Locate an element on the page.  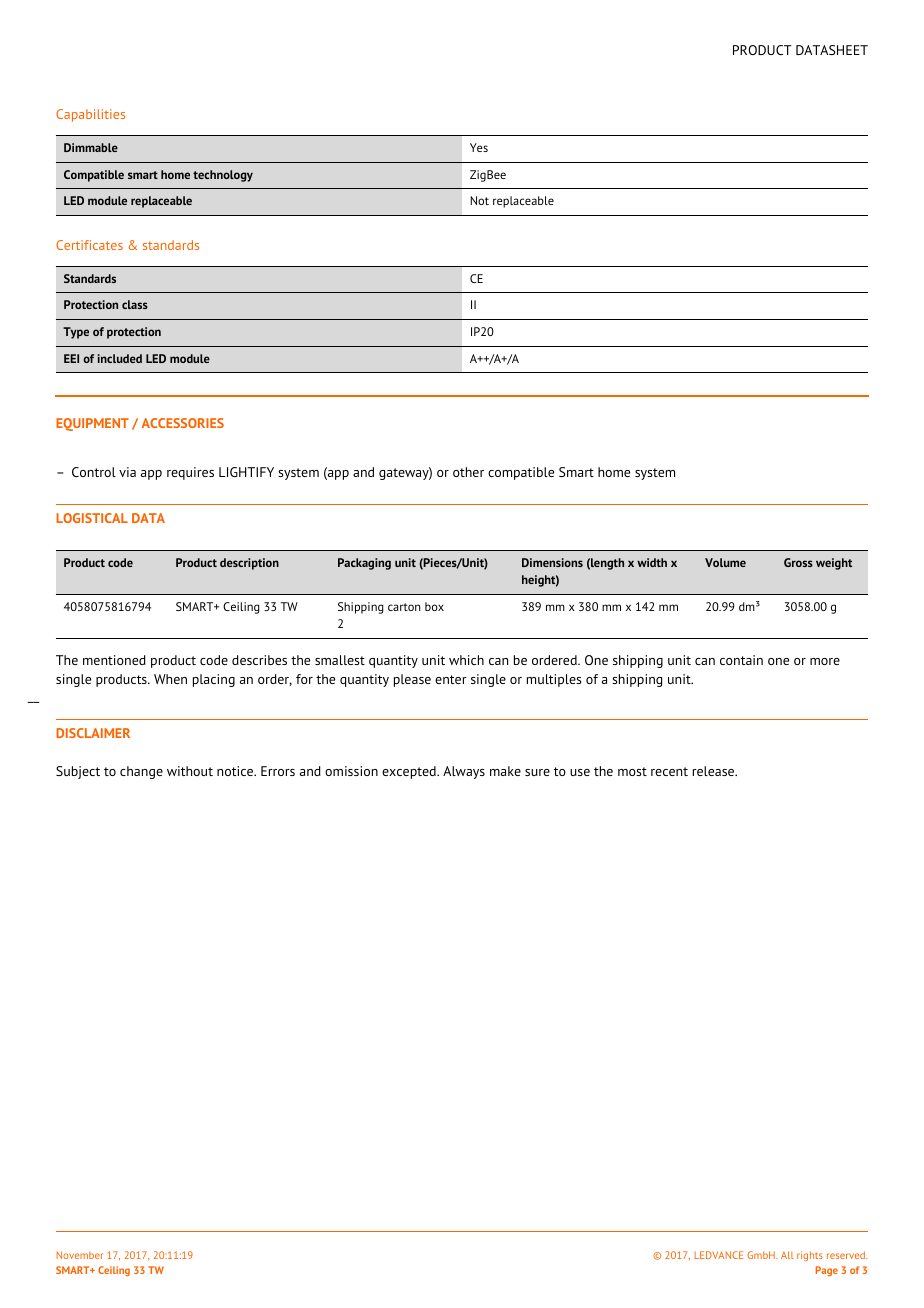
other is located at coordinates (468, 472).
